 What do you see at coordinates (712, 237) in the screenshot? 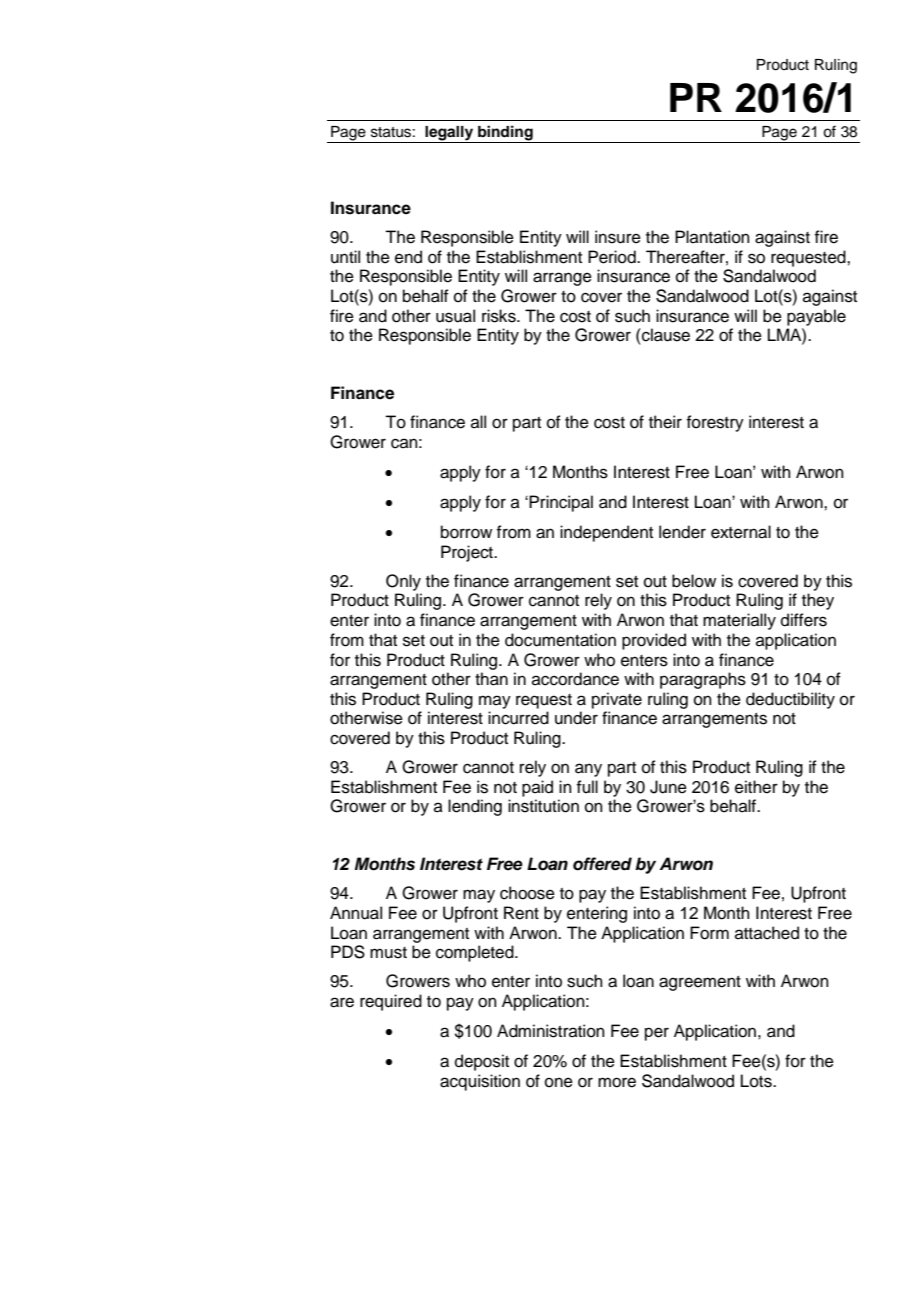
I see `Plantation` at bounding box center [712, 237].
